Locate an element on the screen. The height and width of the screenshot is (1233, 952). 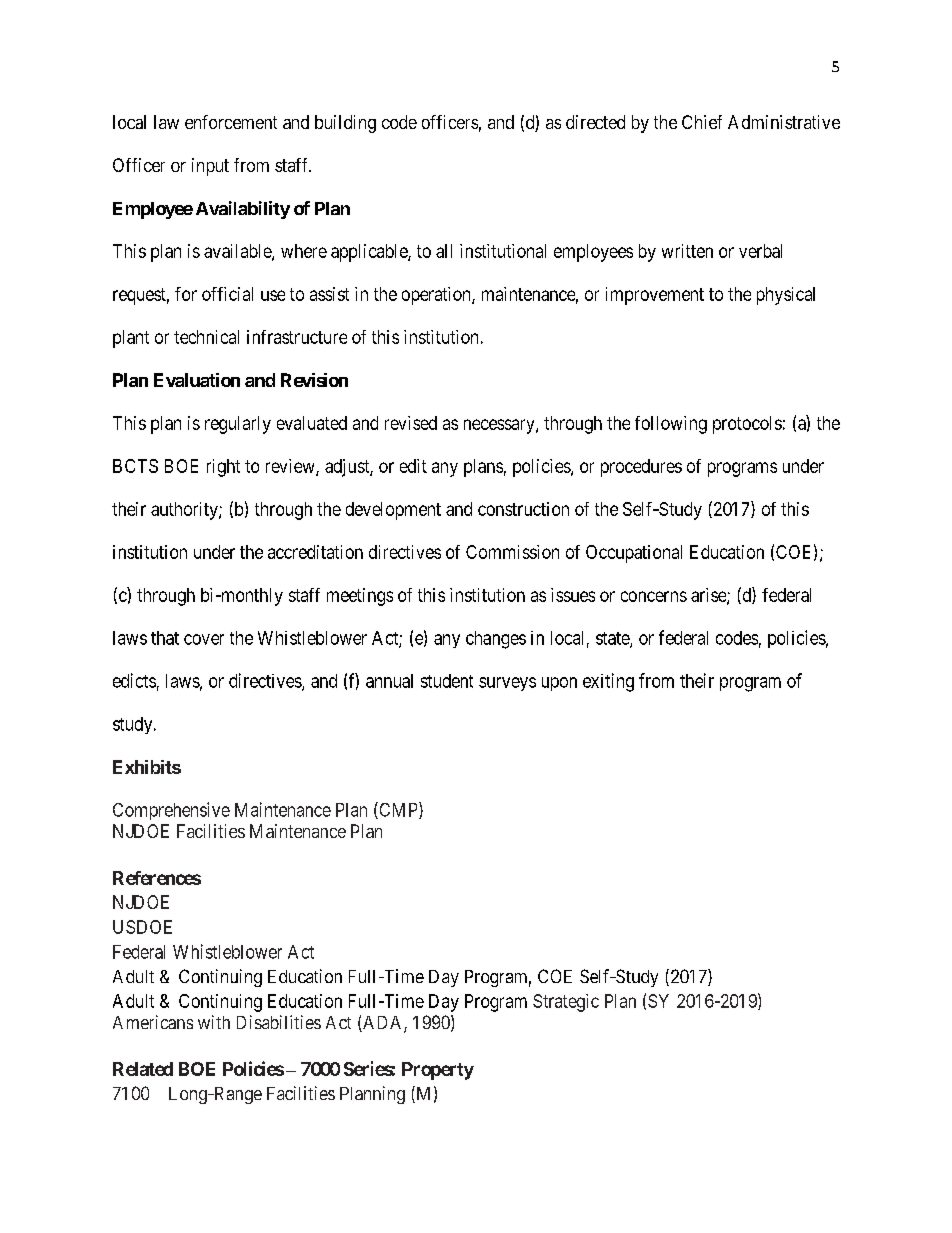
input is located at coordinates (210, 167).
